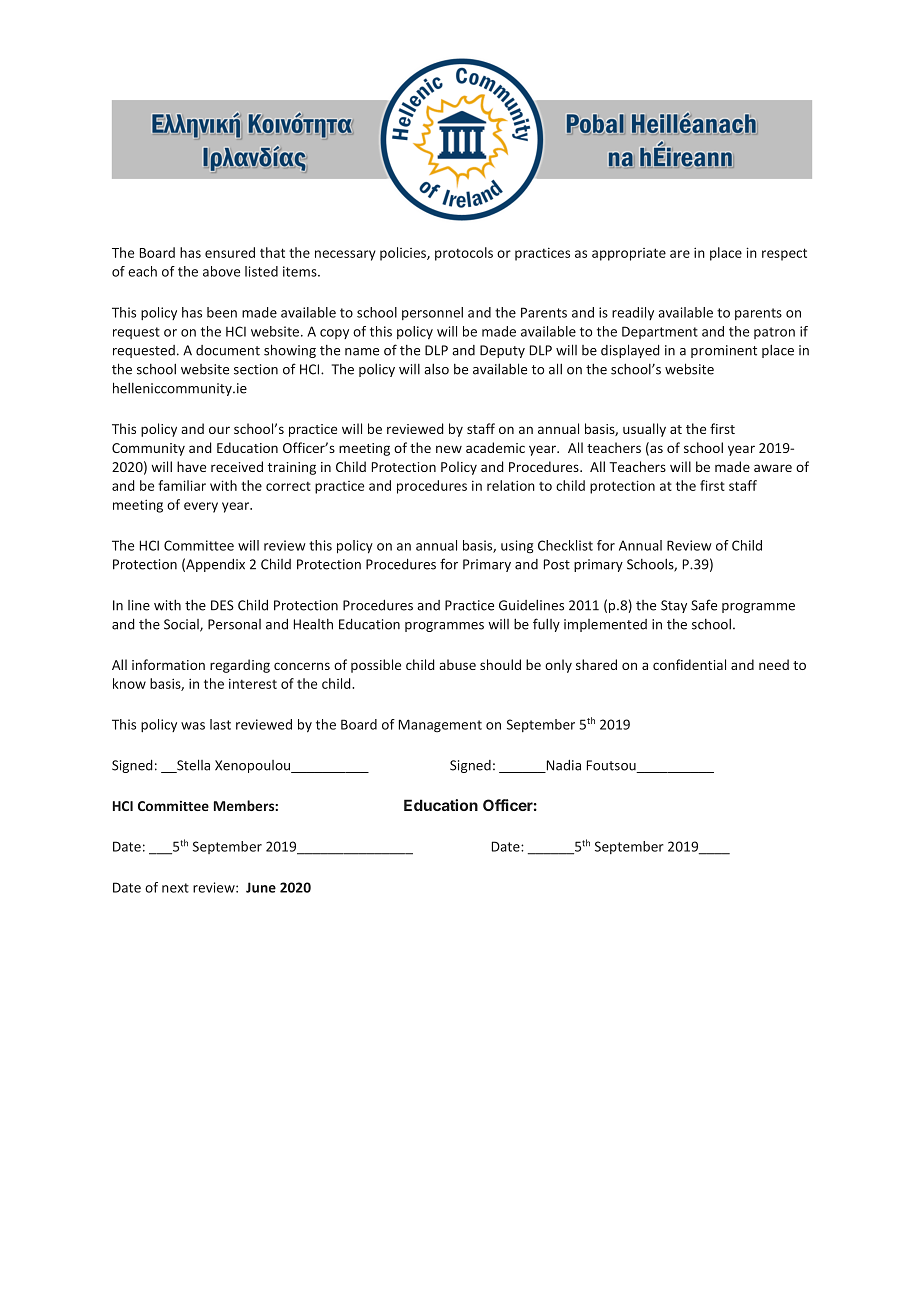  Describe the element at coordinates (517, 547) in the image. I see `using` at that location.
